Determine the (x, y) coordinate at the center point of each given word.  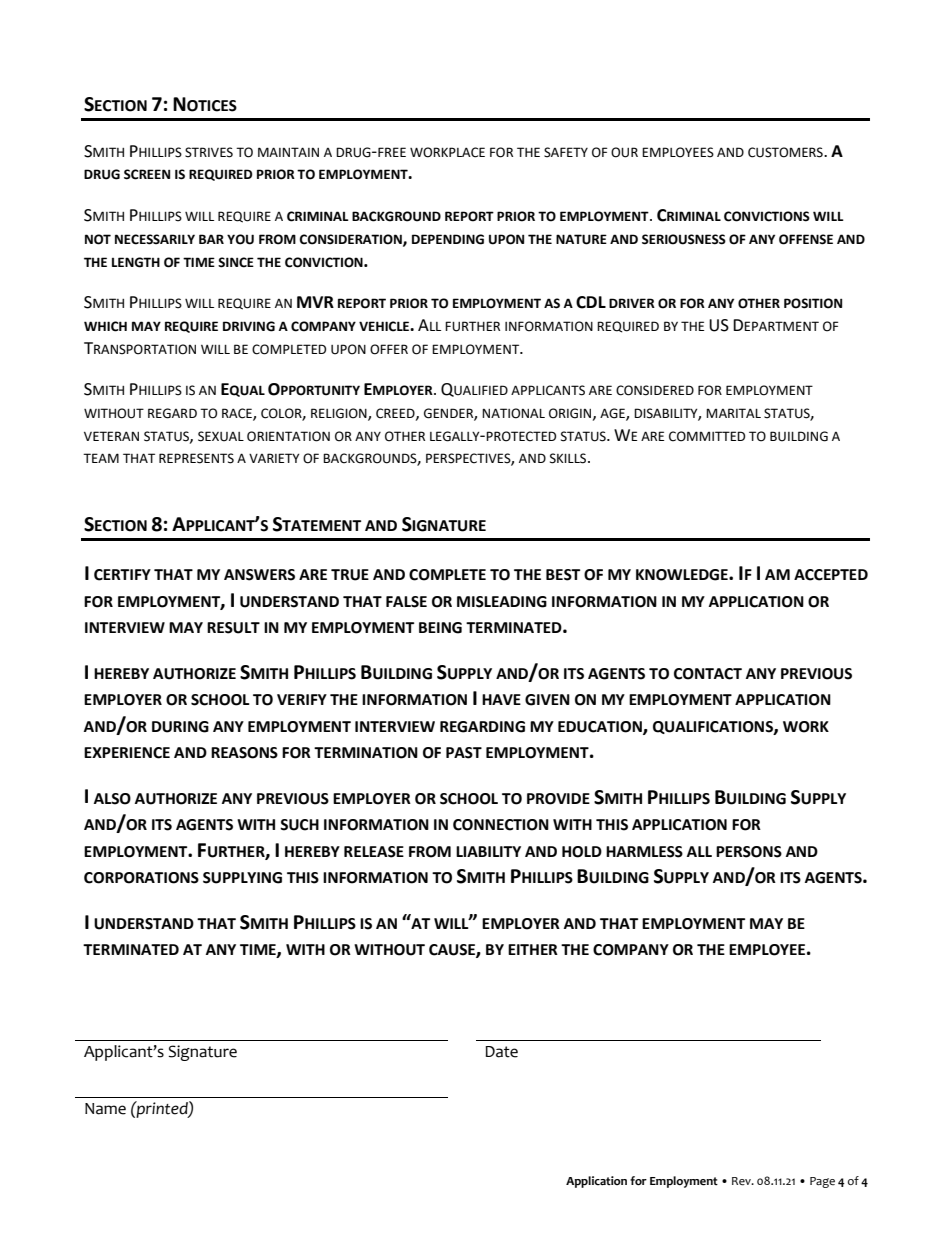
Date (502, 1052)
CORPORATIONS (141, 878)
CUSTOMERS (786, 152)
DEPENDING (448, 239)
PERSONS (749, 852)
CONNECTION (501, 825)
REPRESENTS (196, 458)
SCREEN (147, 174)
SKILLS (569, 458)
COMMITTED (707, 436)
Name (105, 1109)
